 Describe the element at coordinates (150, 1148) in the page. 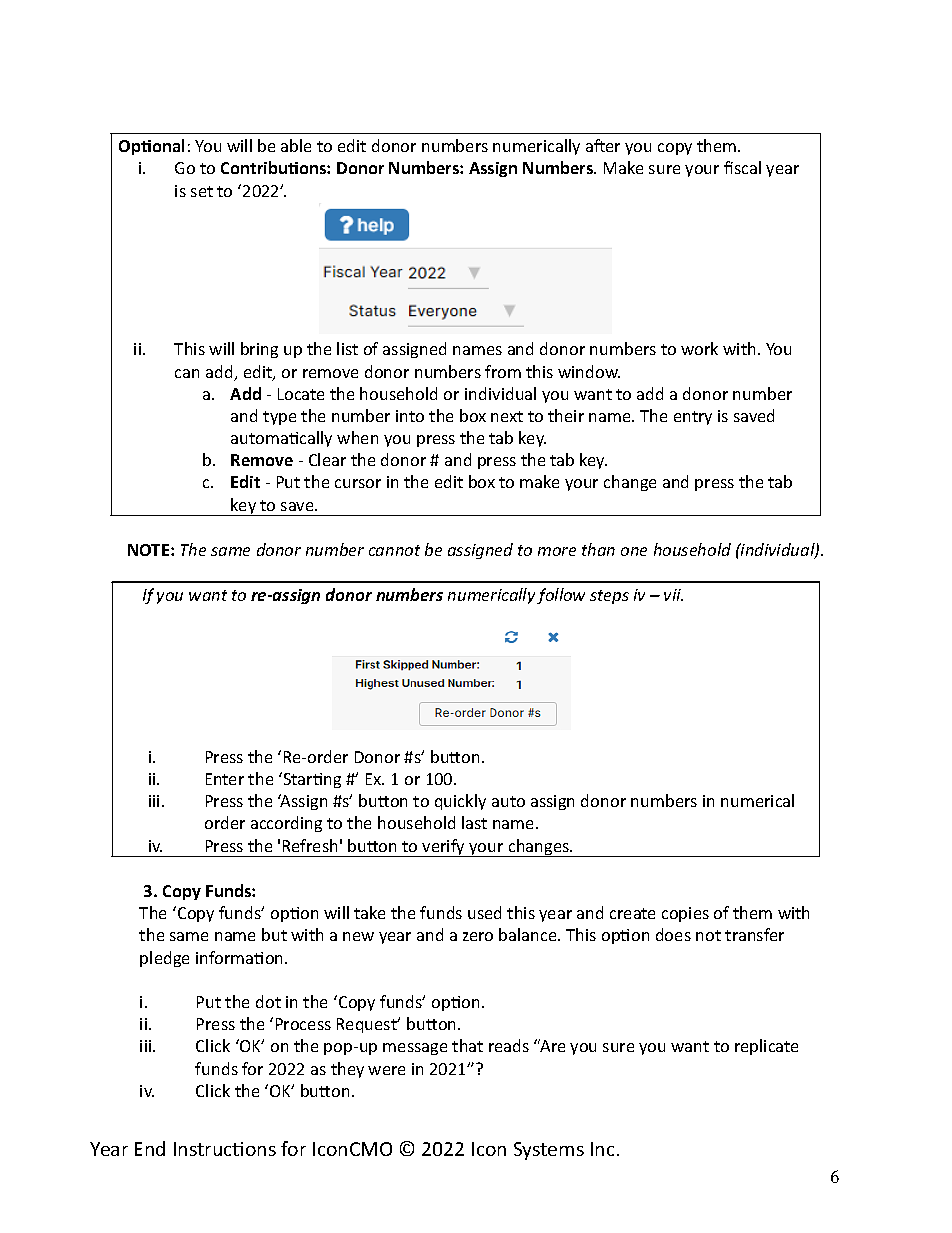

I see `End` at that location.
